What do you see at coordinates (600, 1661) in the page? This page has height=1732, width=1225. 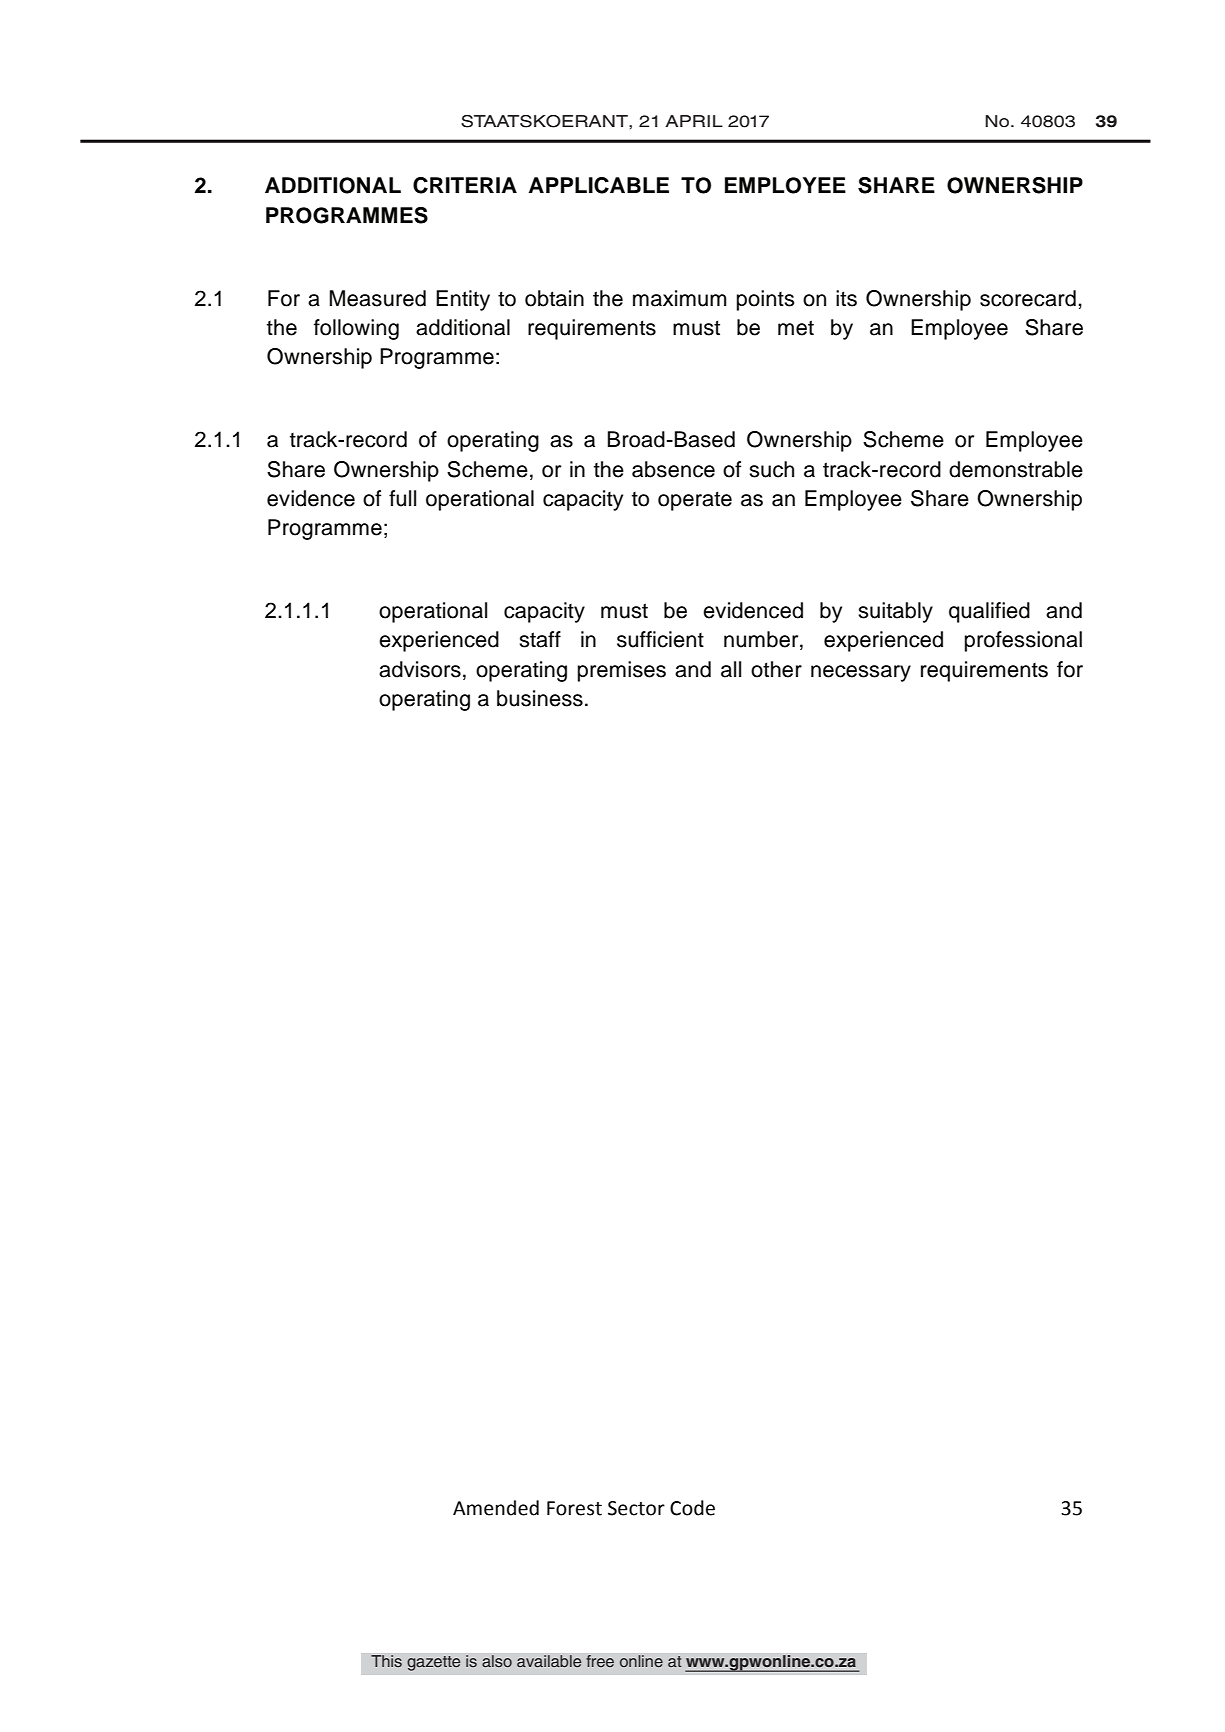 I see `free` at bounding box center [600, 1661].
